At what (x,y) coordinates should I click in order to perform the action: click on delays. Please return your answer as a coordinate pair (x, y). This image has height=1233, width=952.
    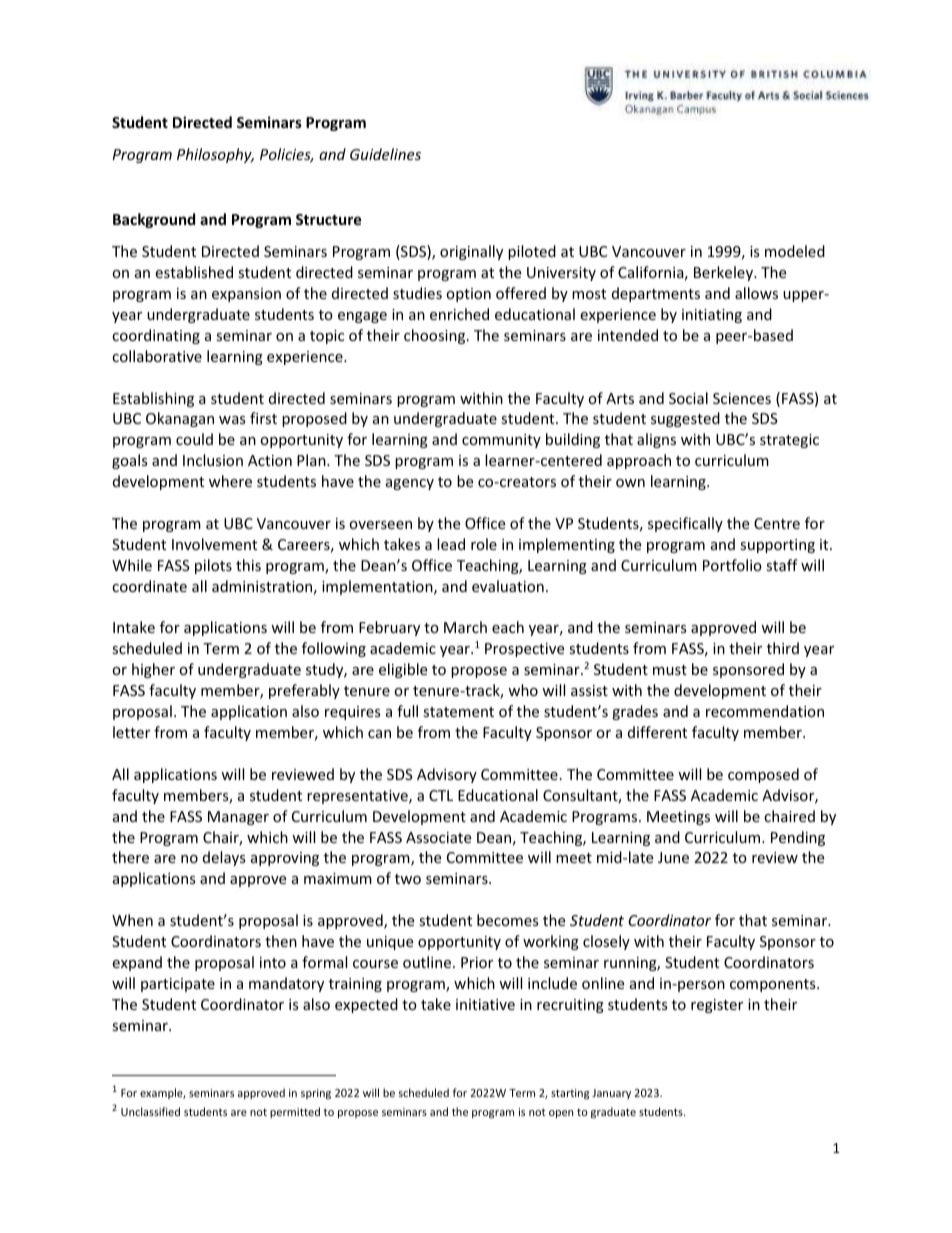
    Looking at the image, I should click on (224, 858).
